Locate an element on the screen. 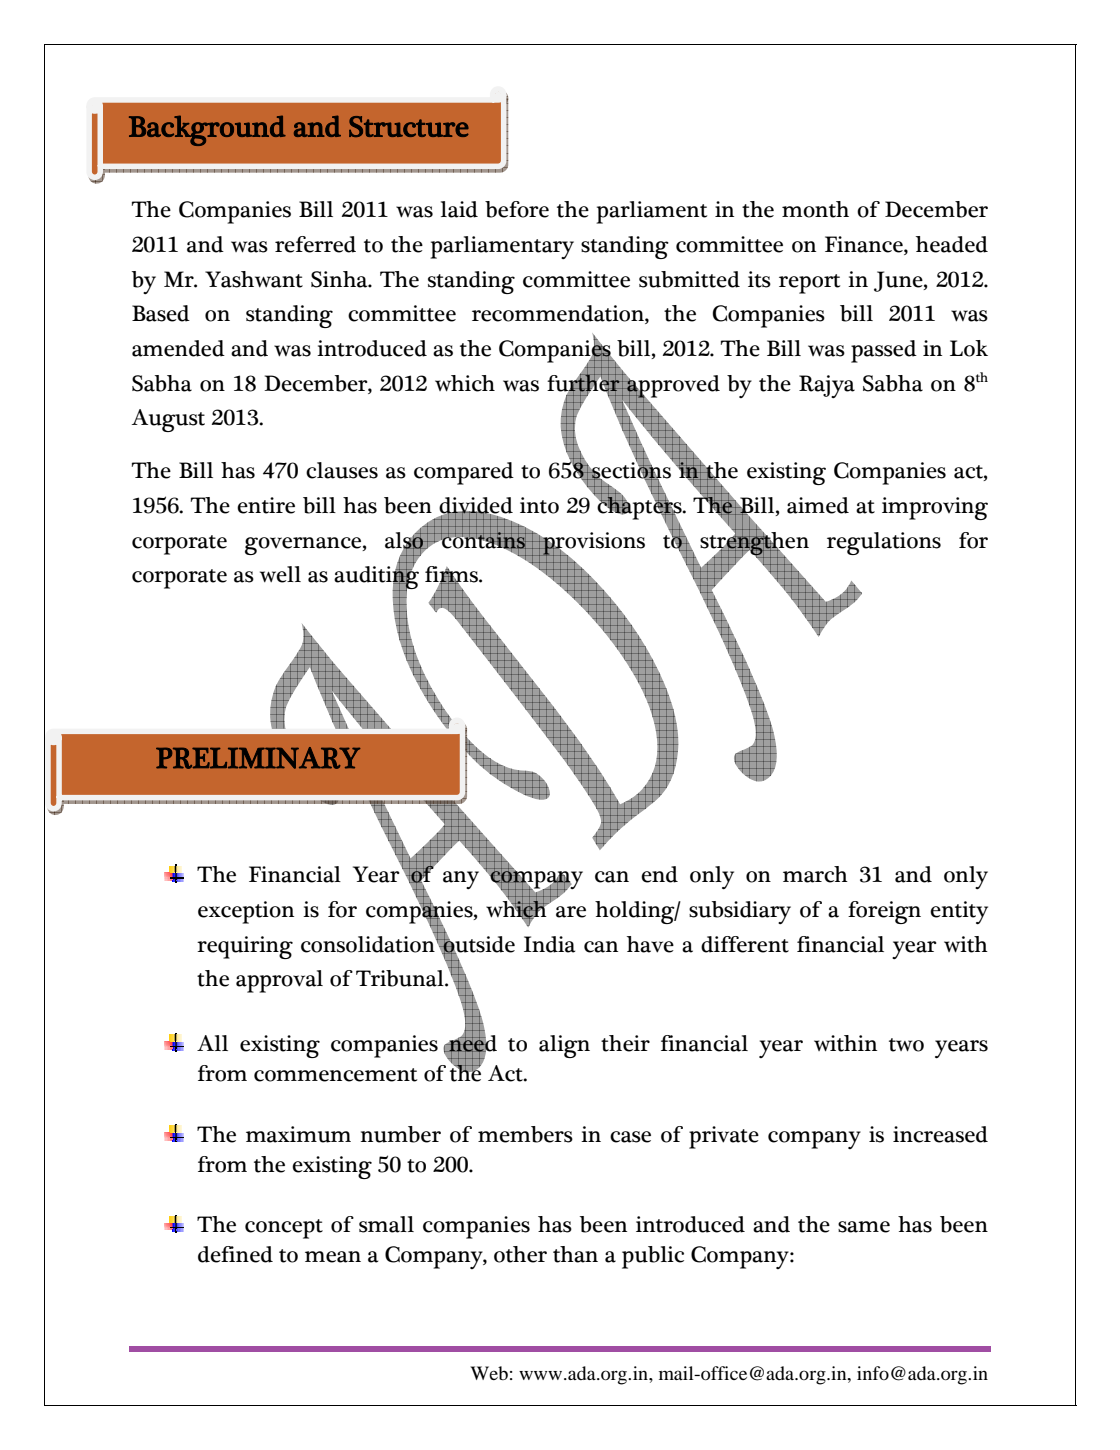  Background is located at coordinates (207, 130).
